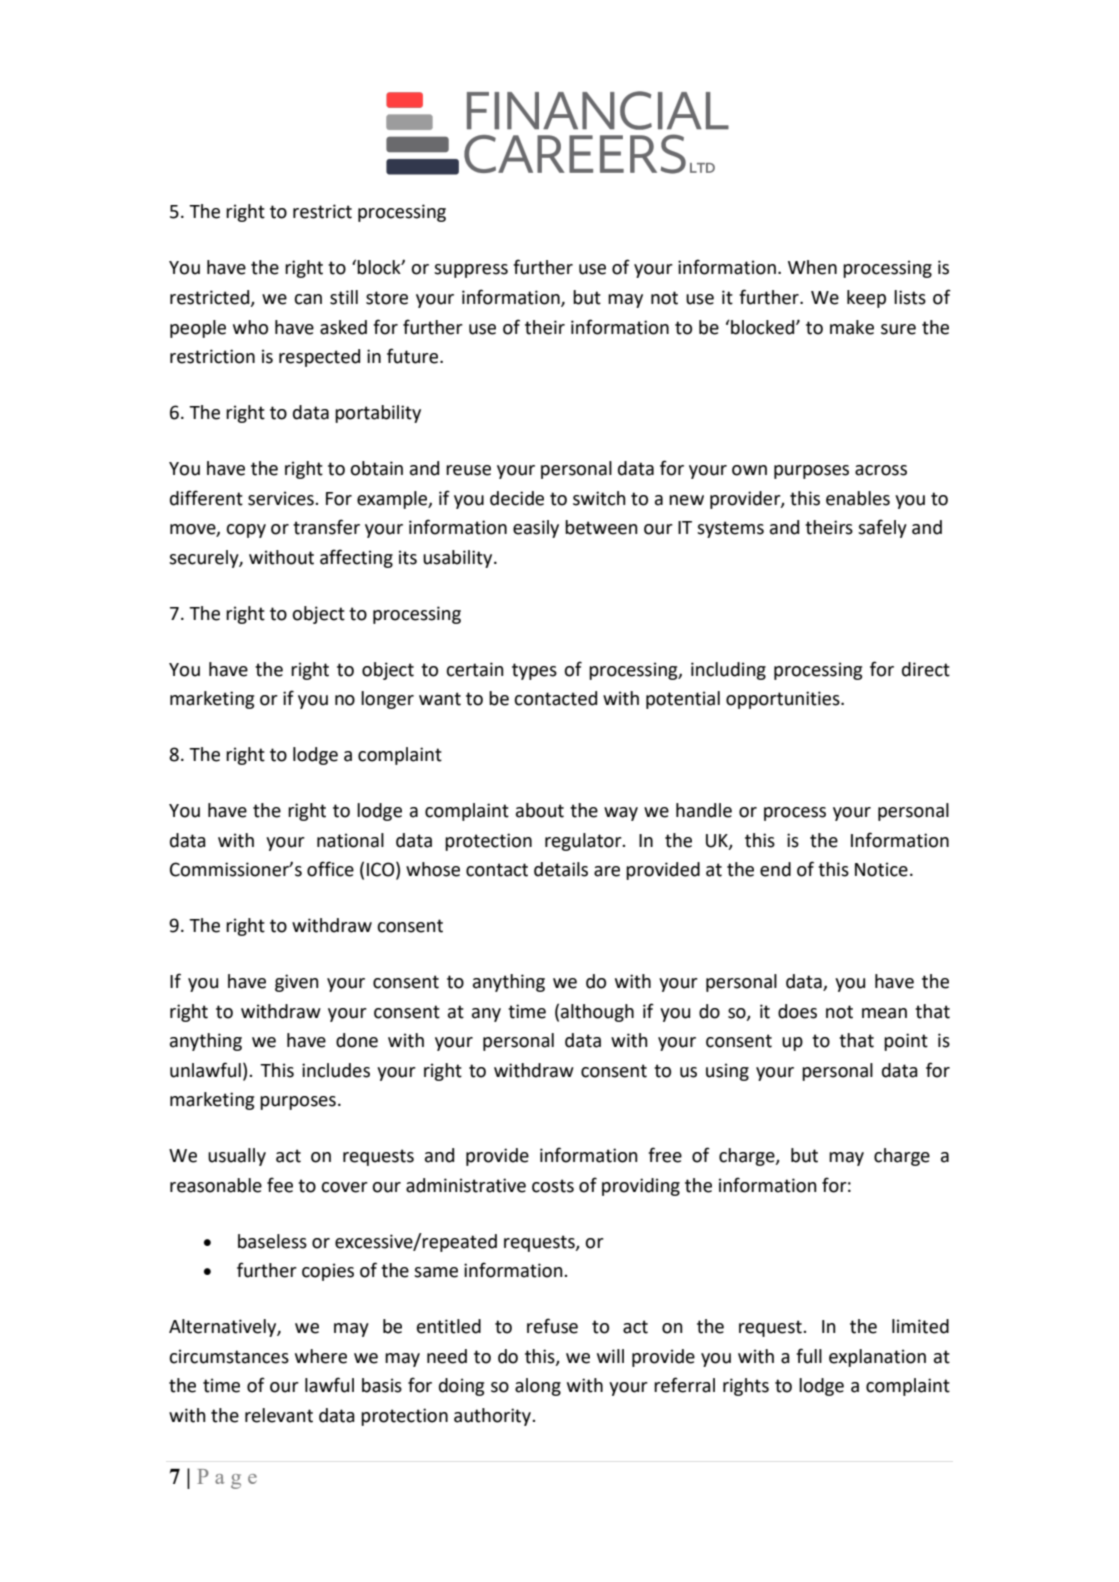 Image resolution: width=1119 pixels, height=1582 pixels. Describe the element at coordinates (280, 1185) in the document. I see `fee` at that location.
